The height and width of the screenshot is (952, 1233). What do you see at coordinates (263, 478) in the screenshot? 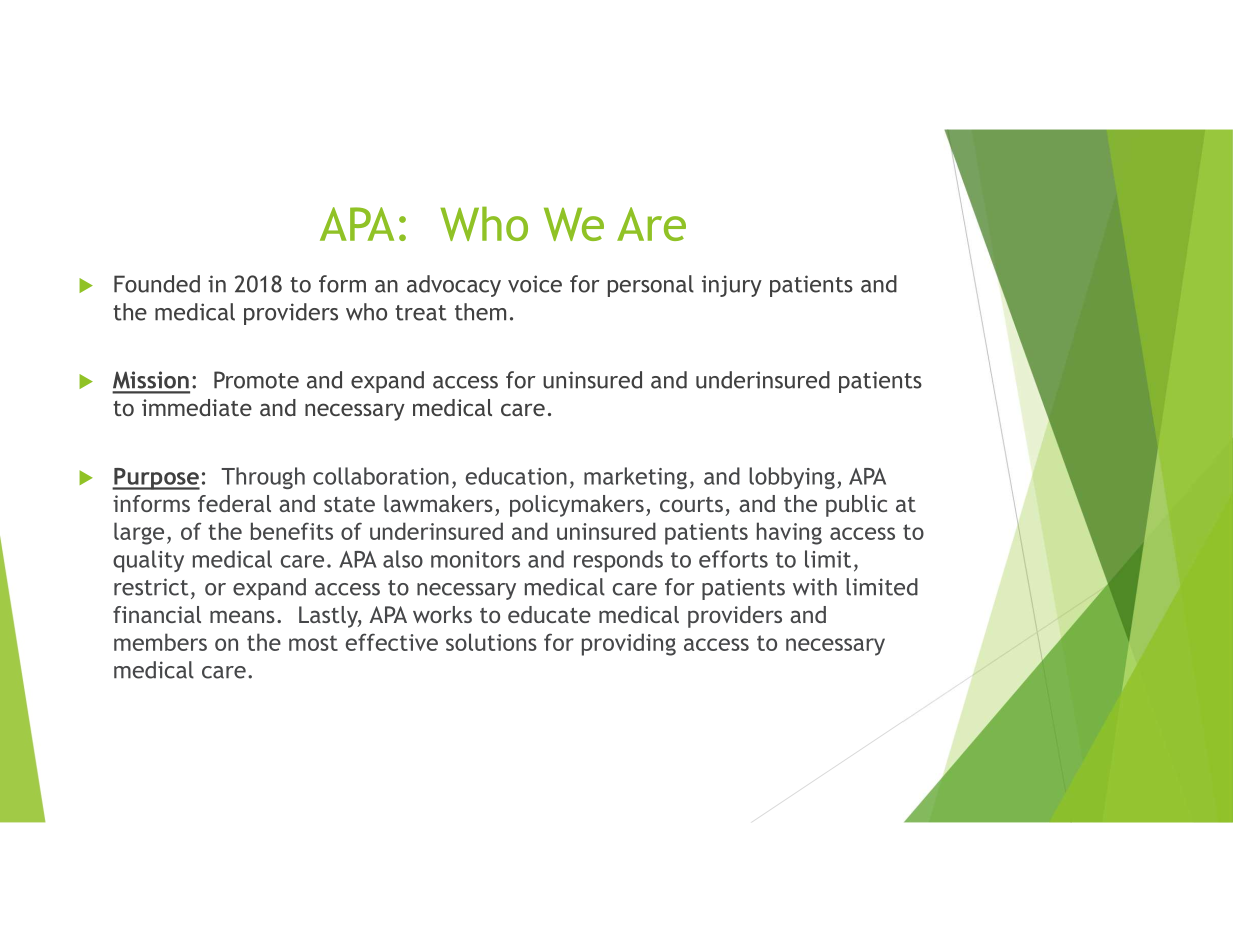
I see `Through` at bounding box center [263, 478].
